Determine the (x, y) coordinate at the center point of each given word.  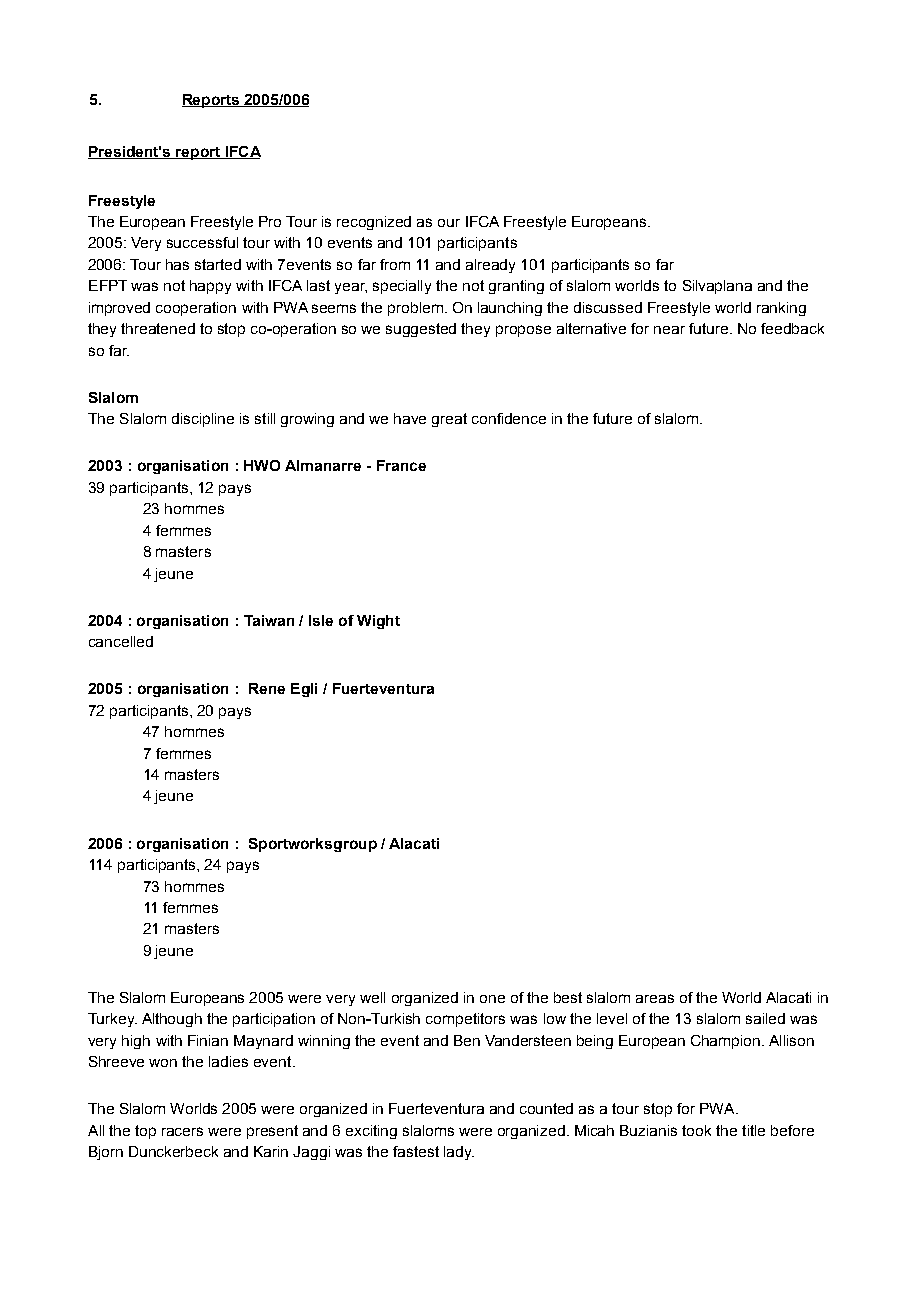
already (490, 266)
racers (182, 1131)
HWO (262, 465)
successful (202, 242)
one (492, 999)
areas (655, 998)
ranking (781, 309)
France (401, 465)
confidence (509, 418)
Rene (267, 688)
